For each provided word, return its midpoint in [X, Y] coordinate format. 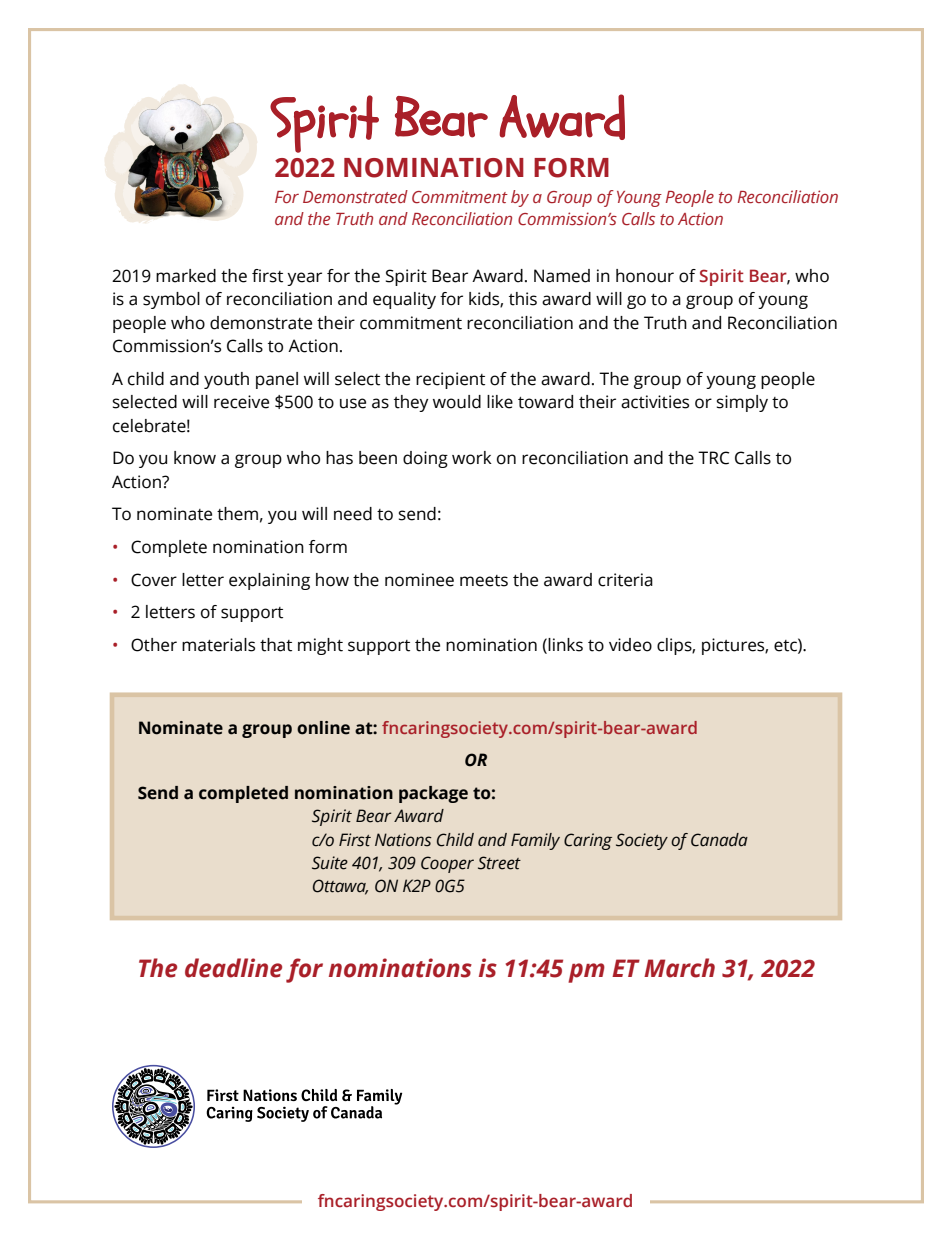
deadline [233, 968]
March [679, 968]
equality [404, 300]
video [630, 645]
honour [645, 276]
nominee [419, 580]
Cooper [447, 864]
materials [218, 645]
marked [186, 276]
